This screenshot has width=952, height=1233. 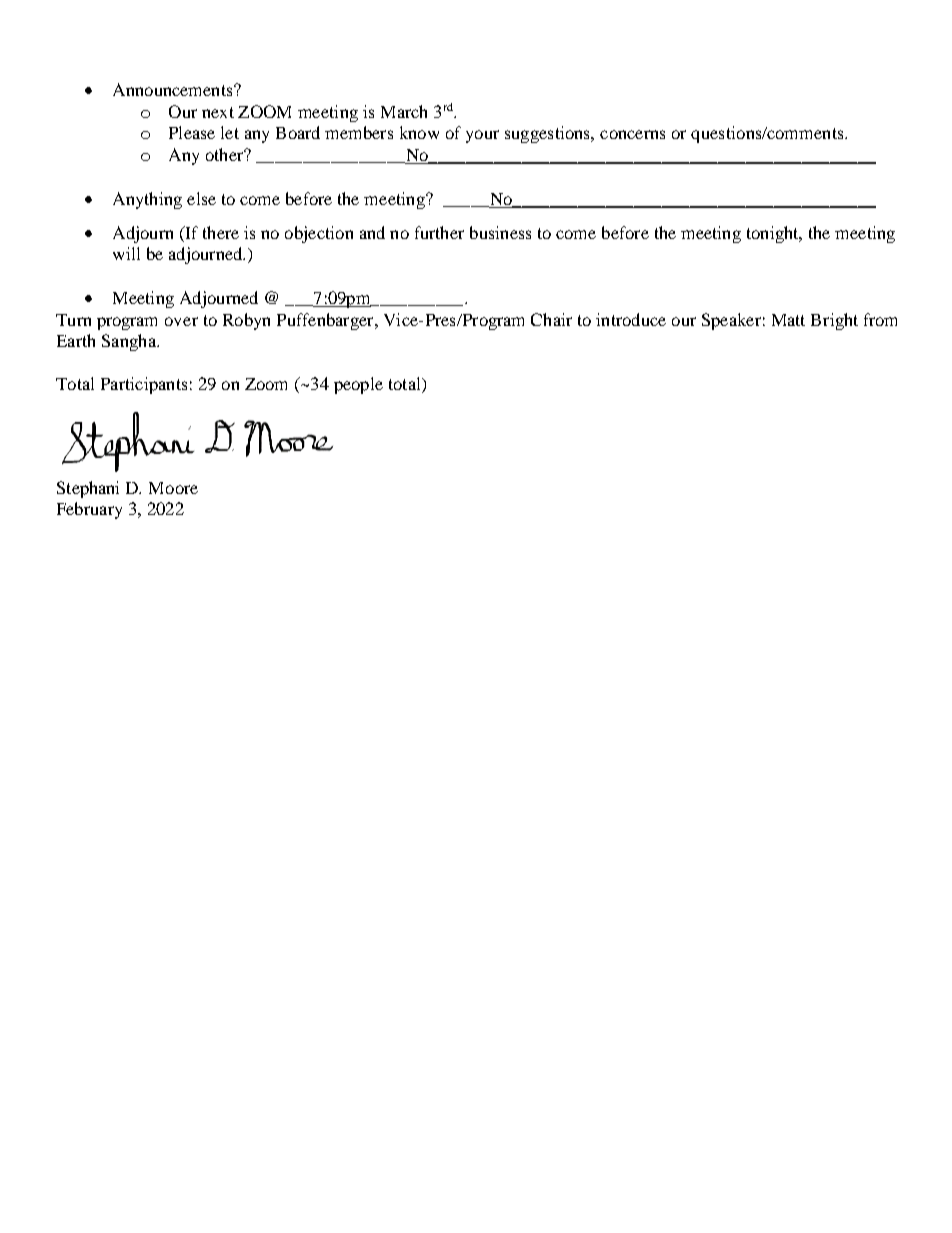 I want to click on people, so click(x=358, y=385).
